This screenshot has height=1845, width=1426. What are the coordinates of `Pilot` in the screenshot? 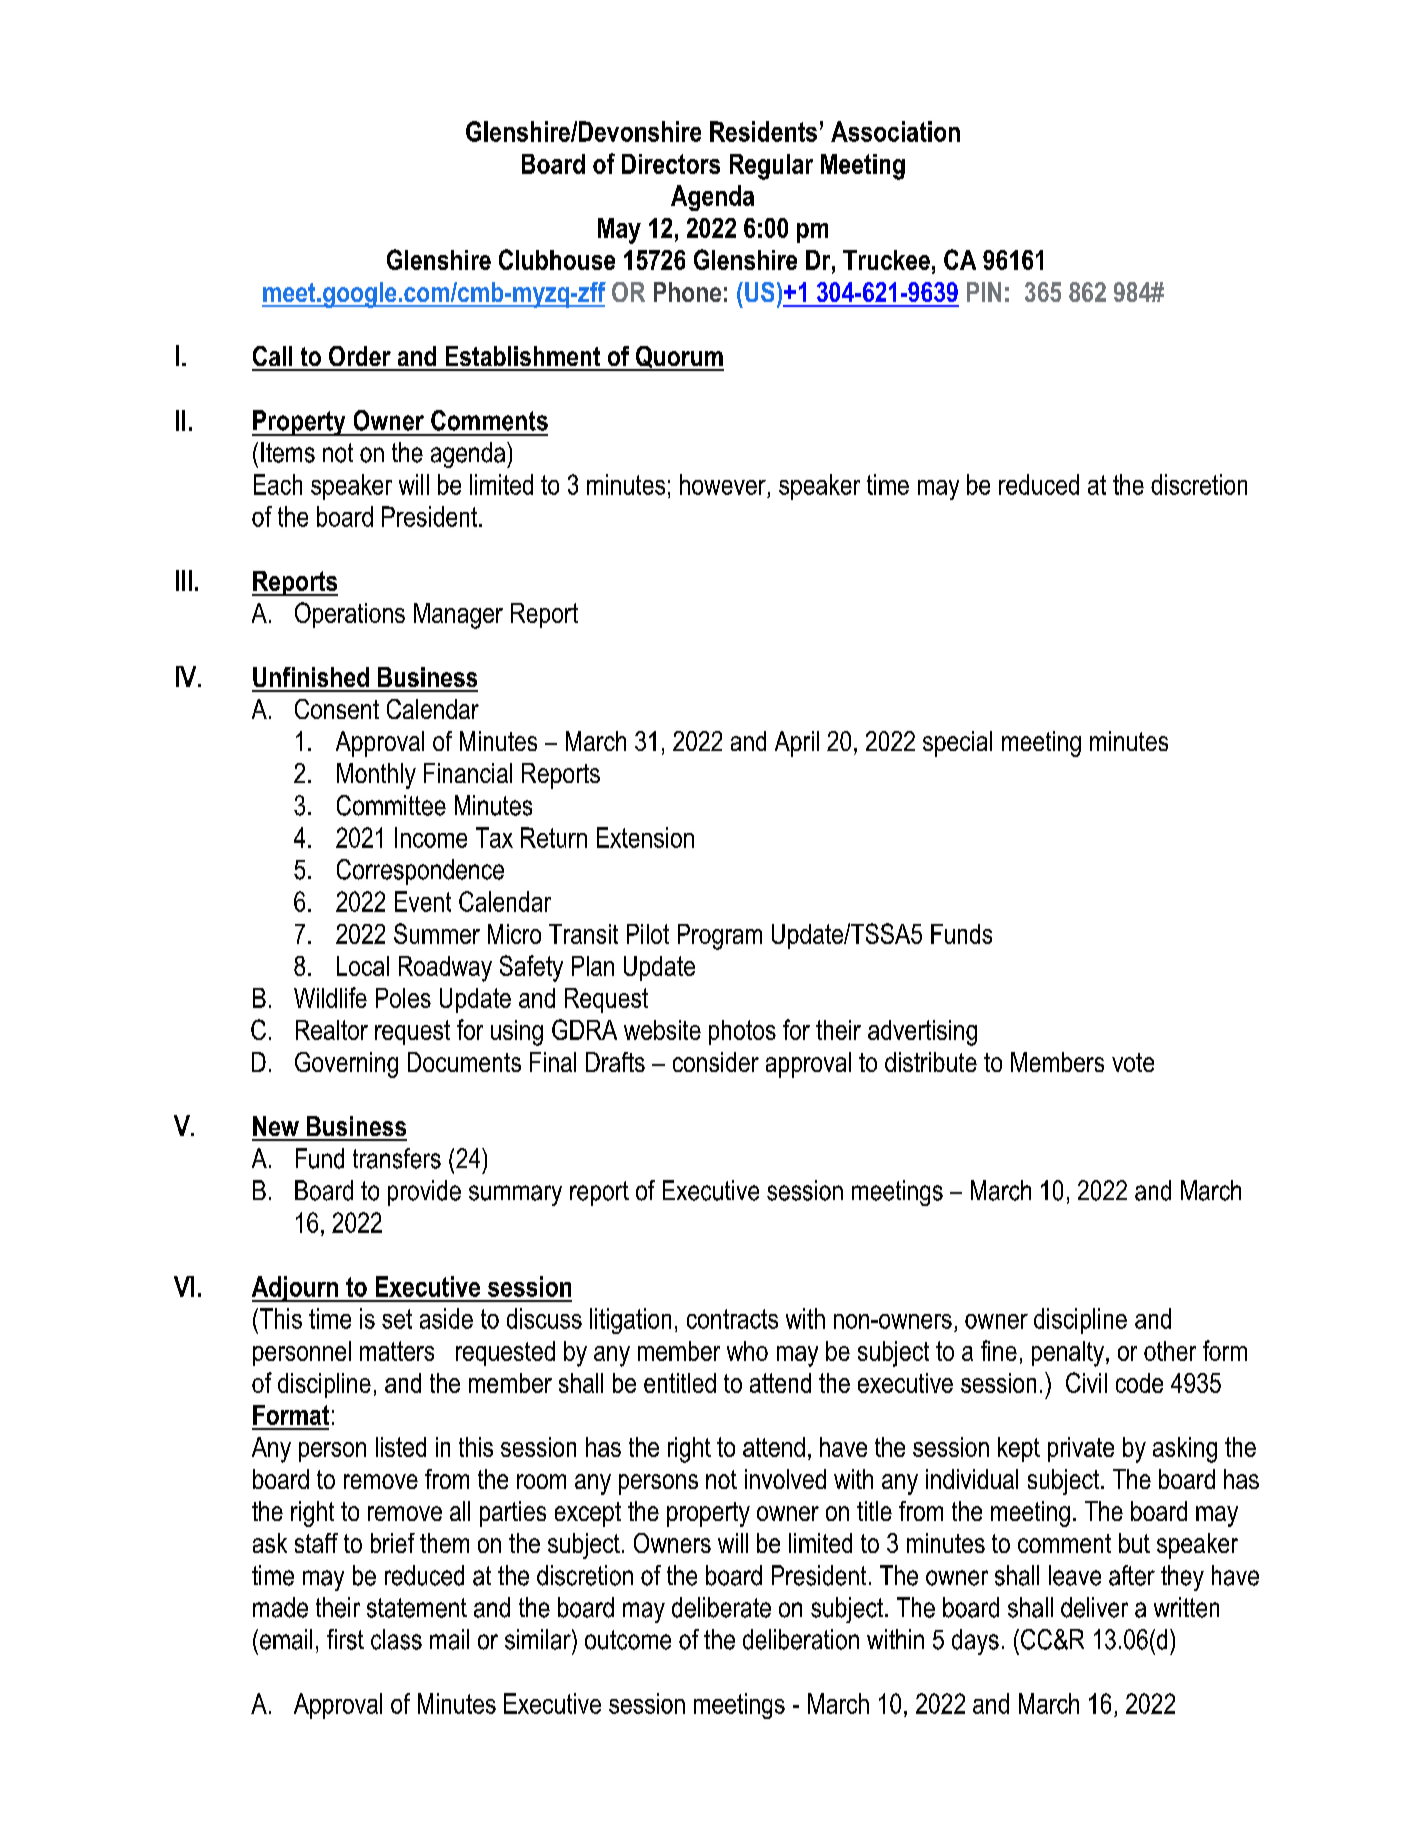 It's located at (648, 934).
